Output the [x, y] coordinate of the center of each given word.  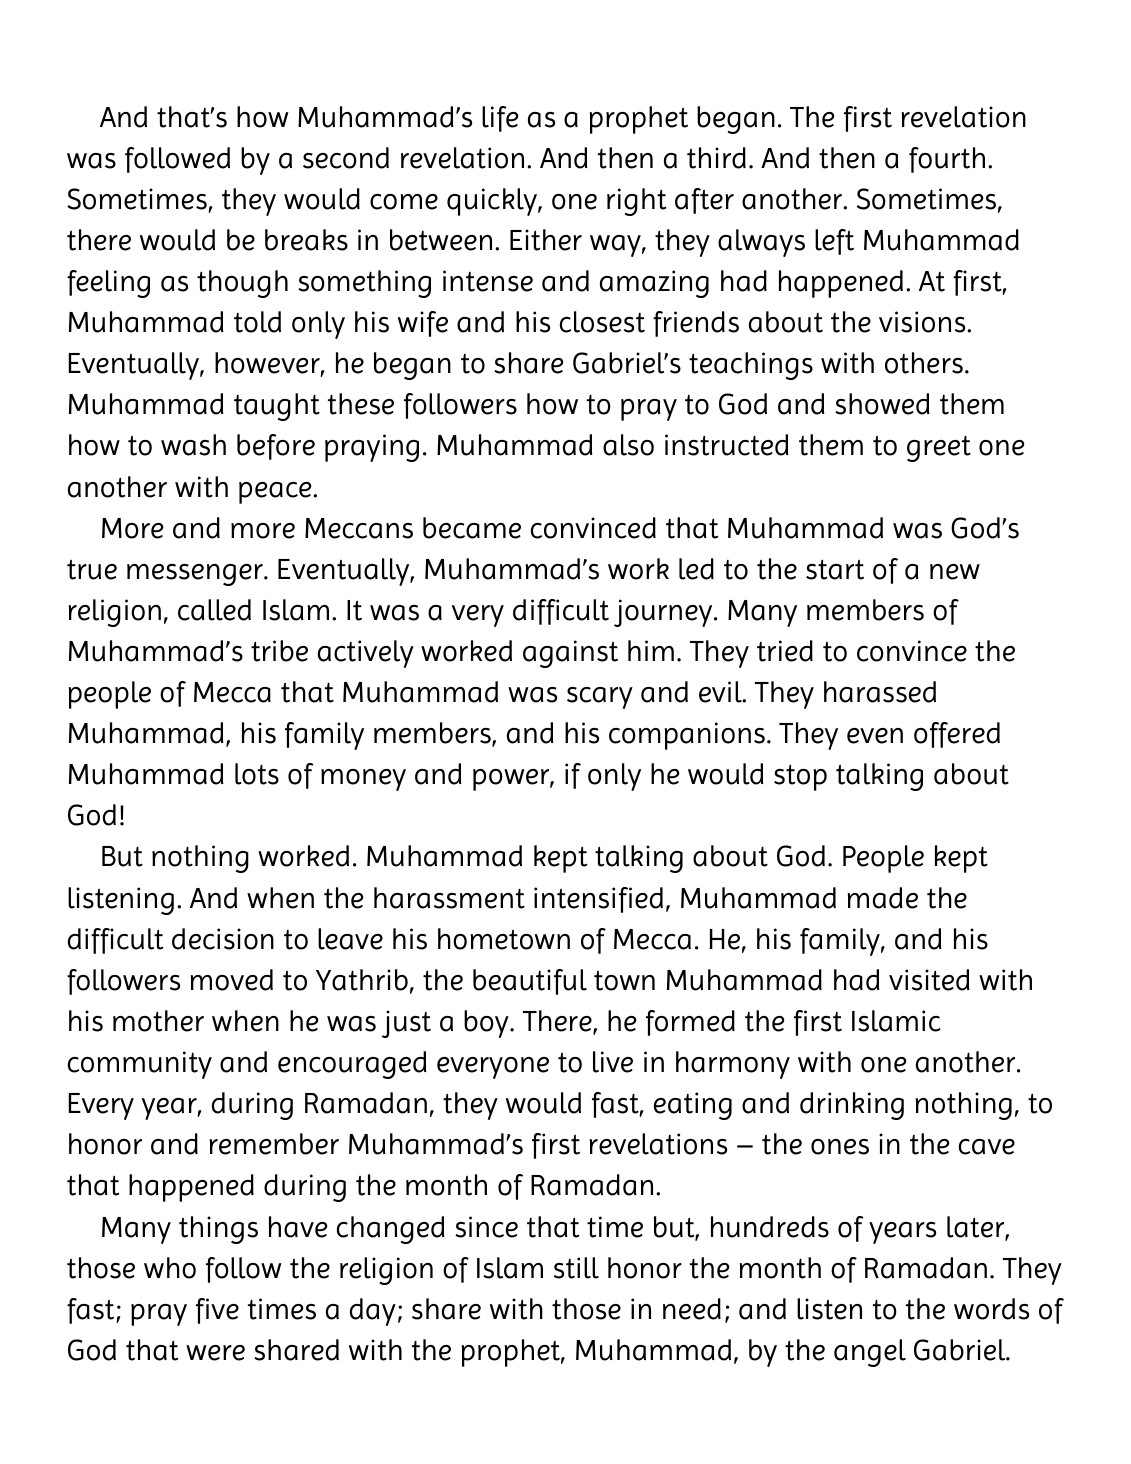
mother [158, 1021]
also [628, 445]
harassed [880, 692]
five [217, 1311]
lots [257, 774]
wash [193, 445]
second [346, 158]
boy [487, 1024]
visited [929, 980]
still [576, 1268]
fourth [947, 160]
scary [600, 698]
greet [939, 449]
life [500, 119]
